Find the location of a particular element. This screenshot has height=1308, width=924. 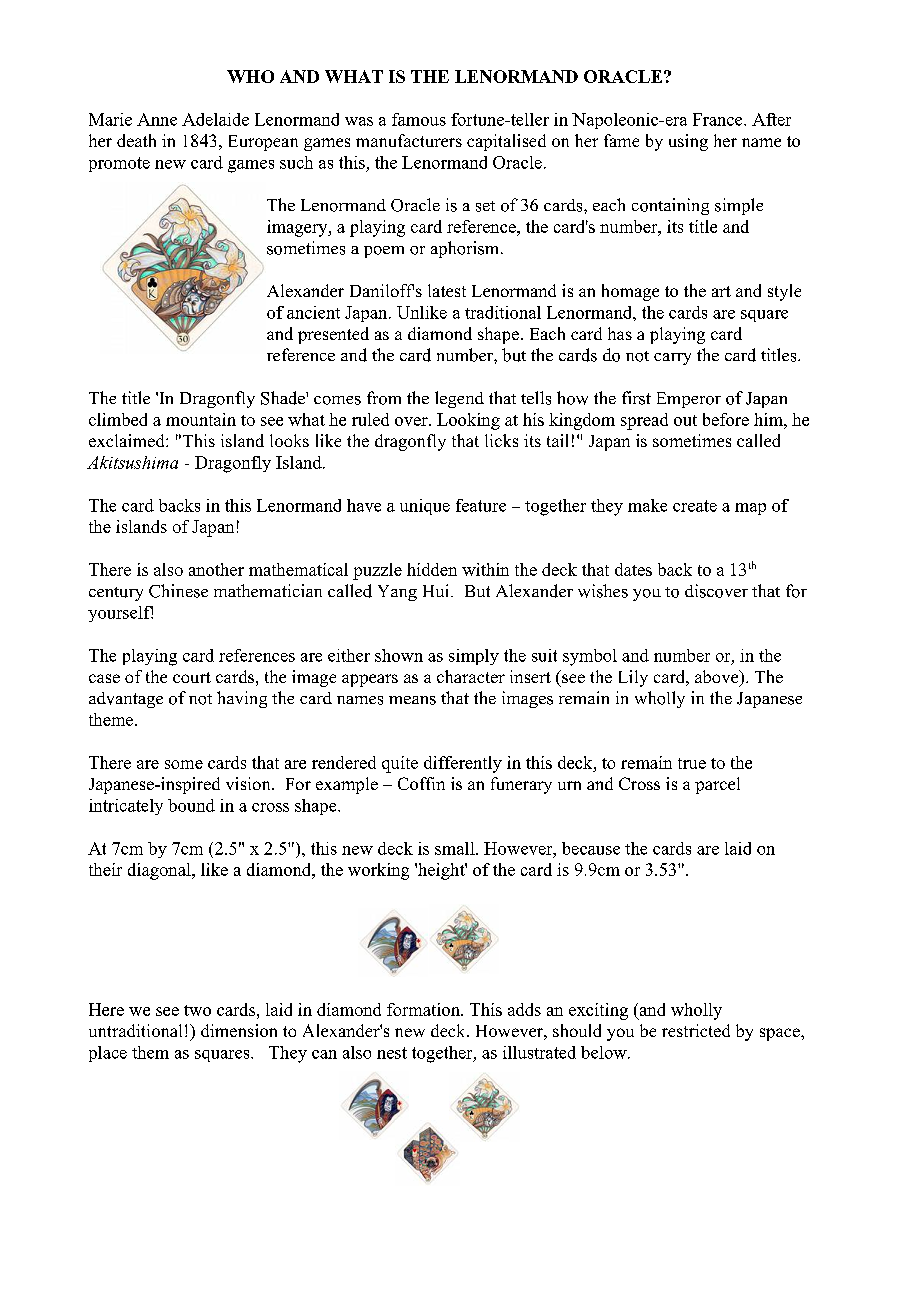

manufacturers is located at coordinates (409, 140).
